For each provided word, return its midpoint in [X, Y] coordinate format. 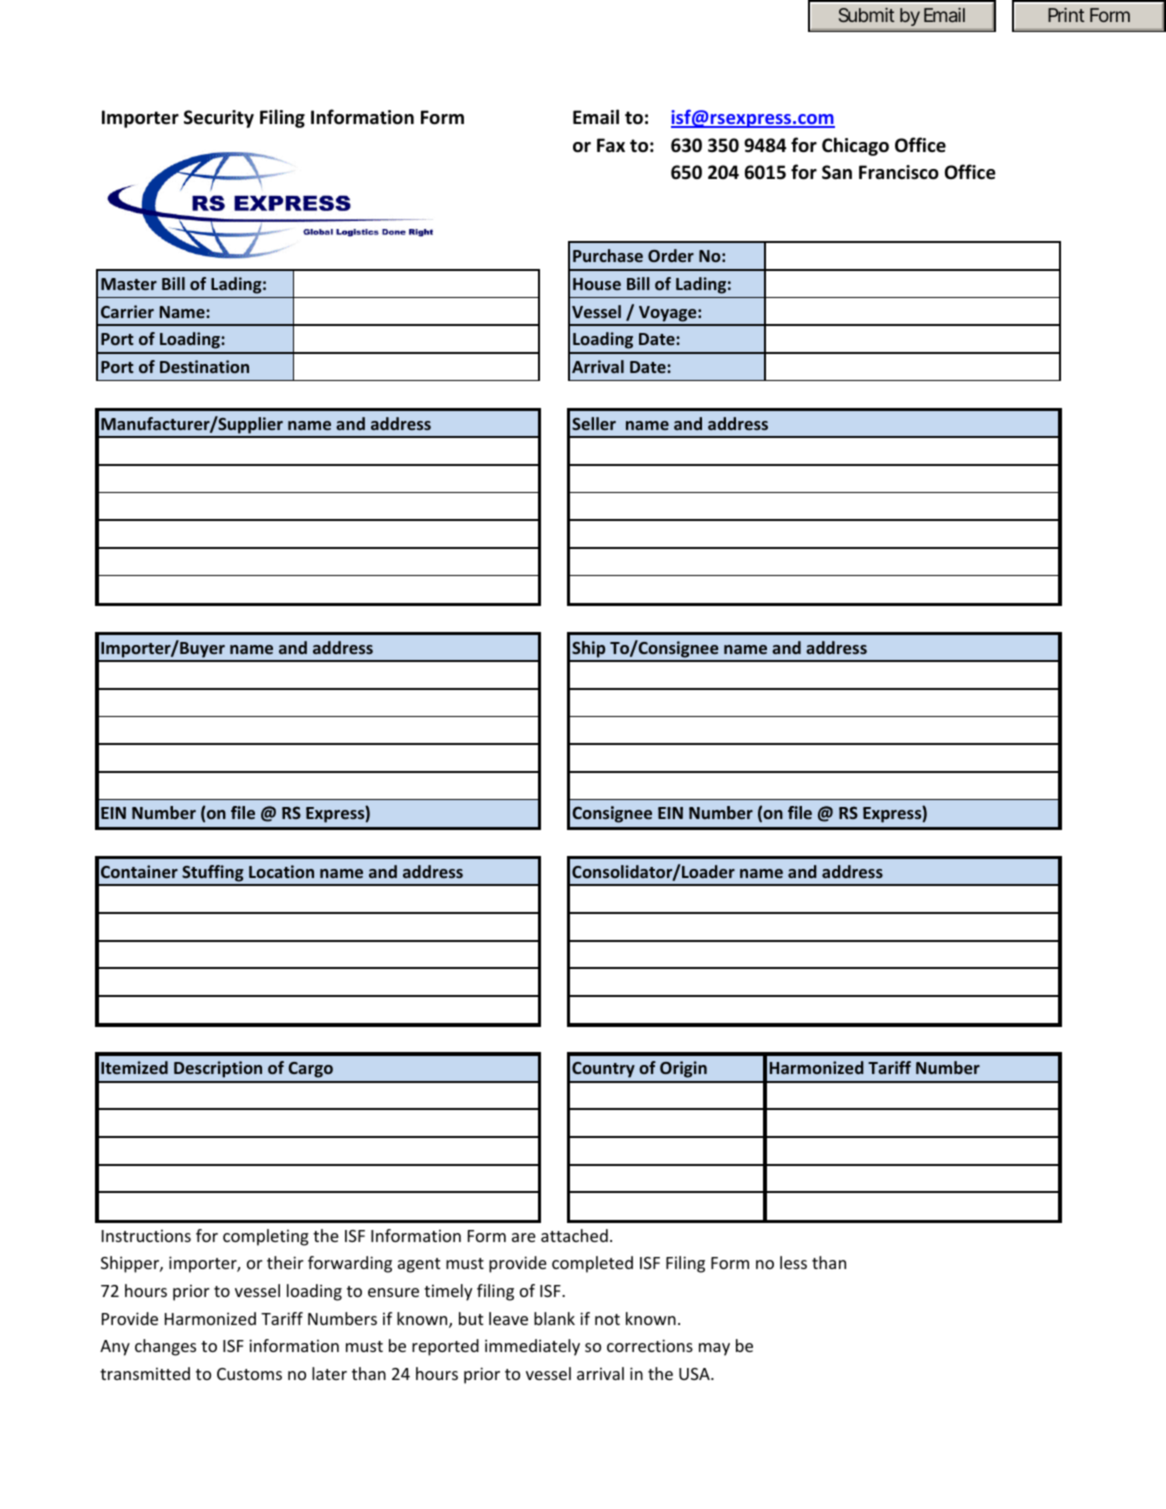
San [837, 172]
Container [139, 871]
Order [671, 255]
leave [508, 1318]
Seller [594, 423]
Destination [204, 366]
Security [219, 119]
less [793, 1262]
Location [281, 871]
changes [165, 1347]
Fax [611, 145]
